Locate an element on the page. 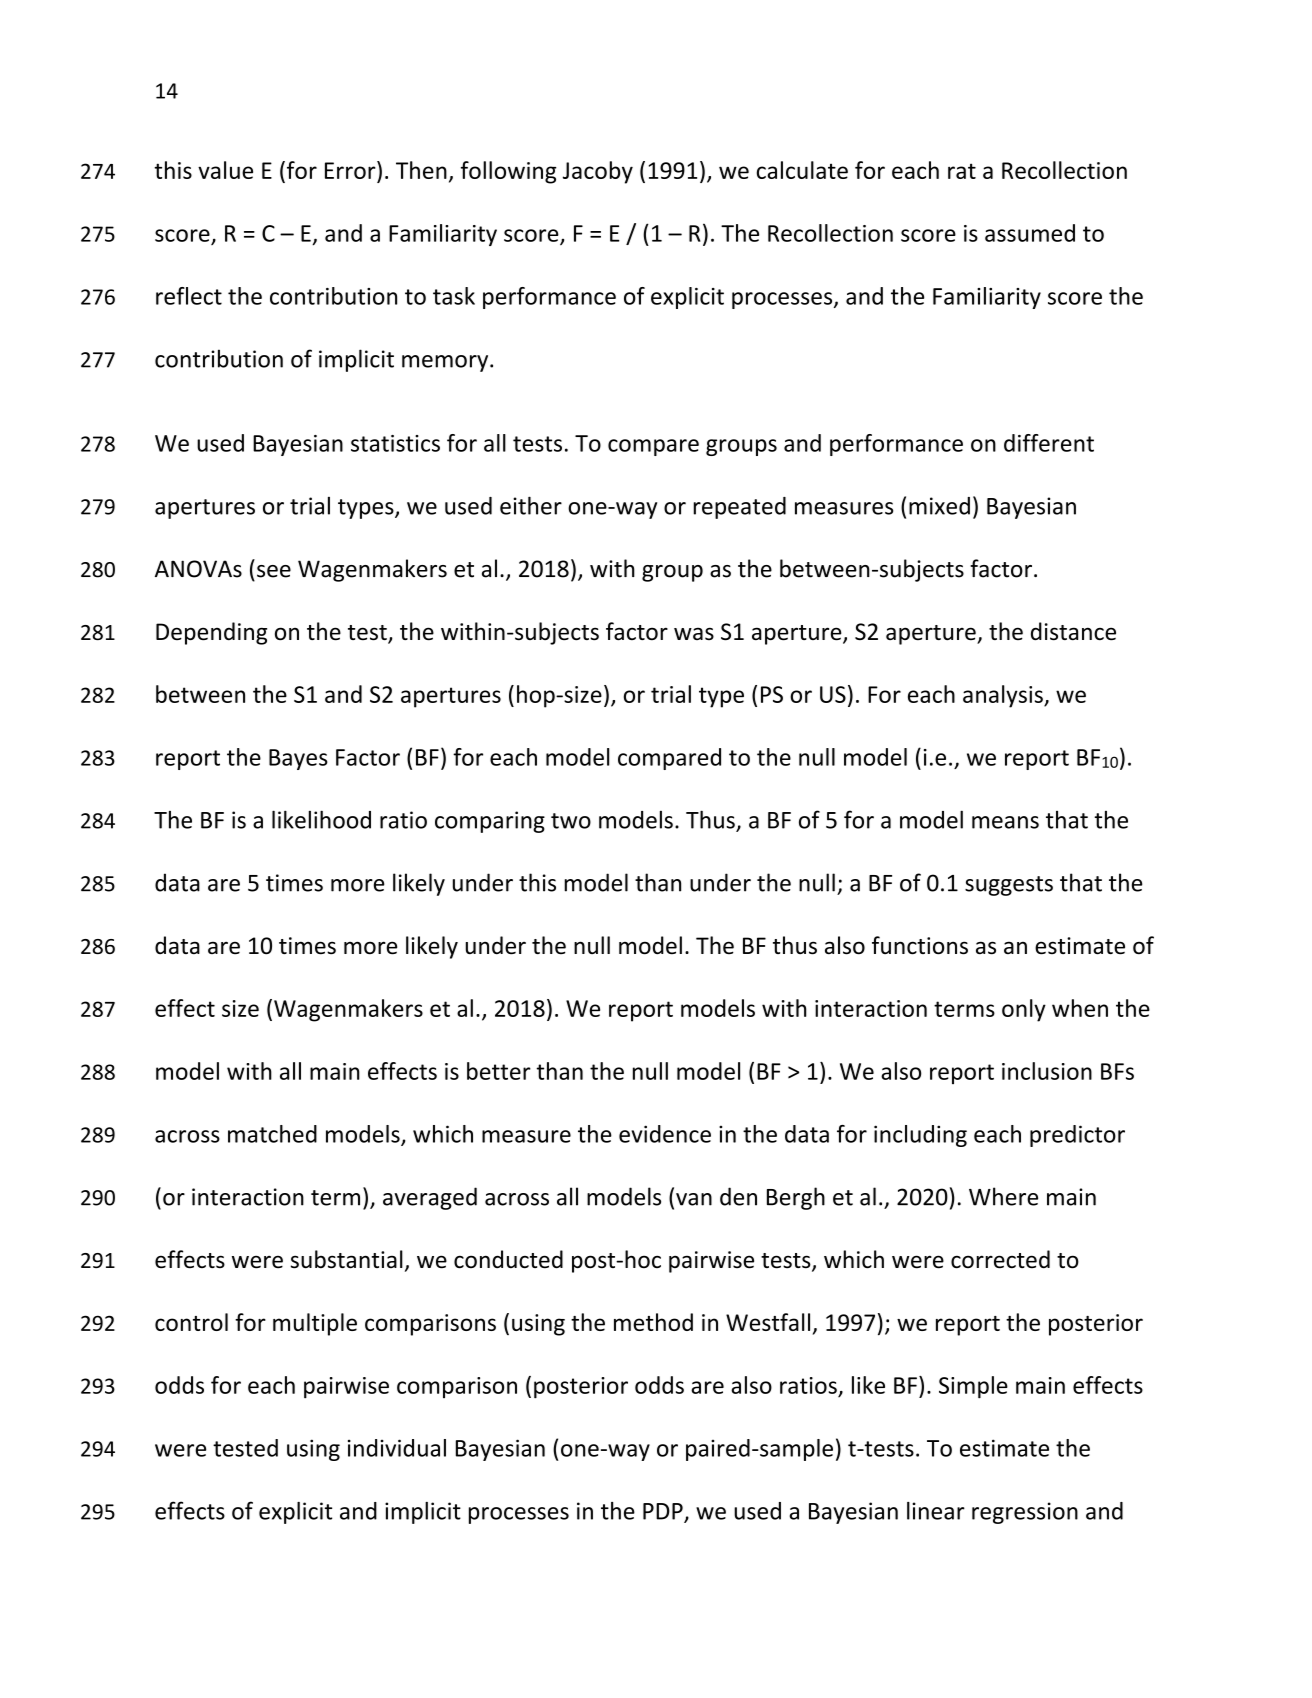 The height and width of the image is (1698, 1312). evidence is located at coordinates (665, 1134).
